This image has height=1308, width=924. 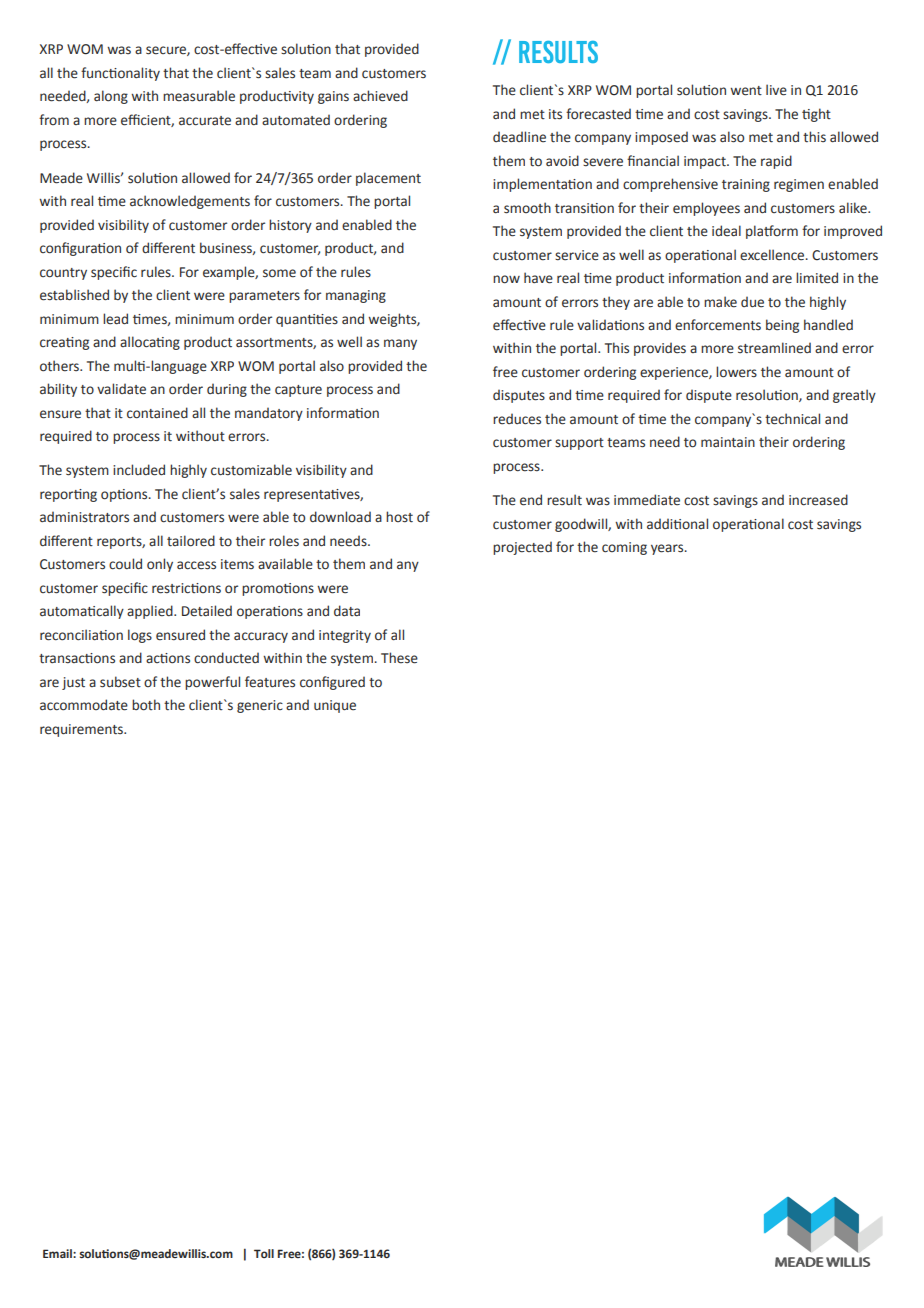 I want to click on deadline, so click(x=519, y=137).
